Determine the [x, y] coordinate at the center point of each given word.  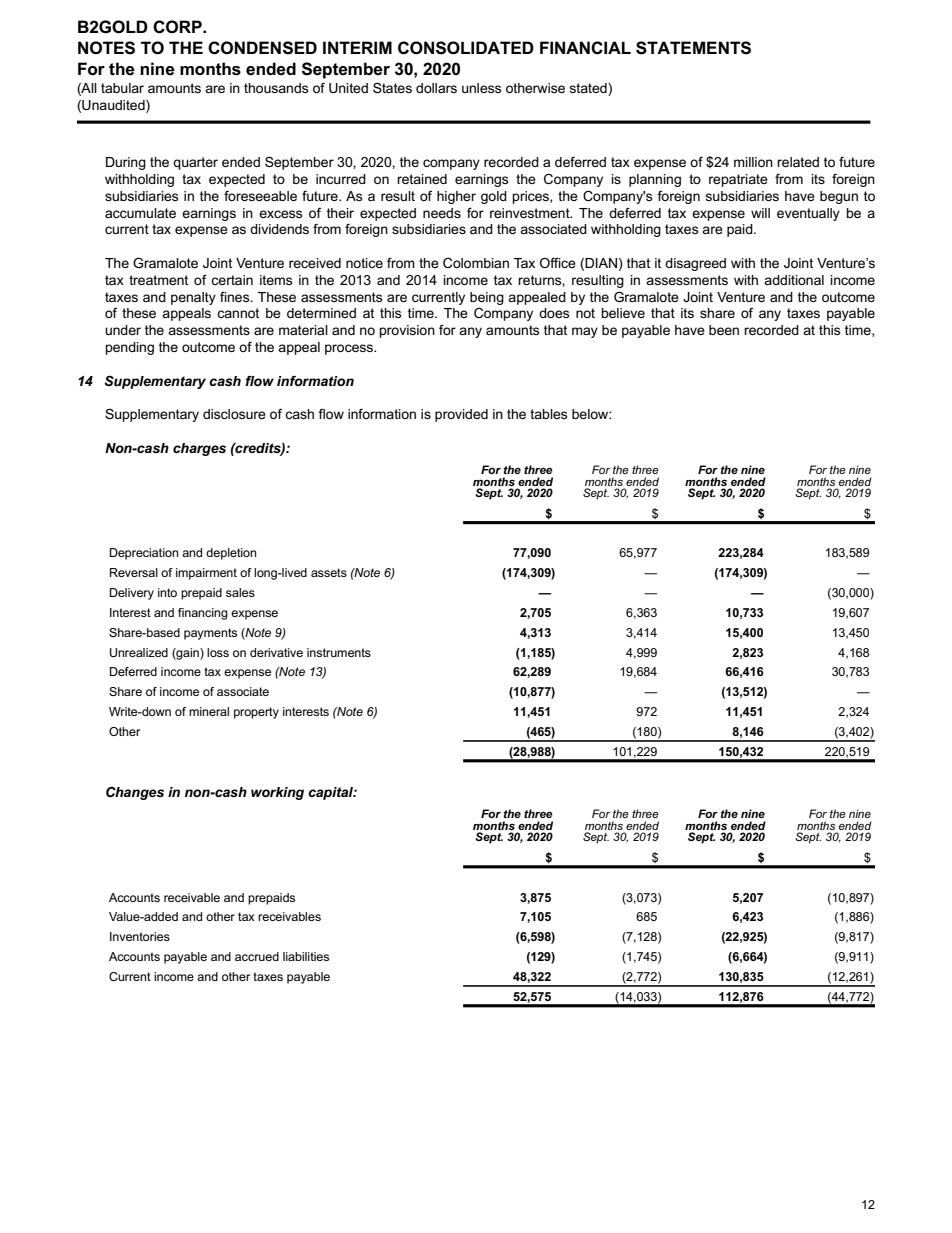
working [277, 793]
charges [199, 449]
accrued [257, 956]
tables [548, 414]
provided [461, 415]
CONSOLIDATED [466, 48]
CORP [178, 27]
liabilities [306, 956]
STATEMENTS [693, 48]
